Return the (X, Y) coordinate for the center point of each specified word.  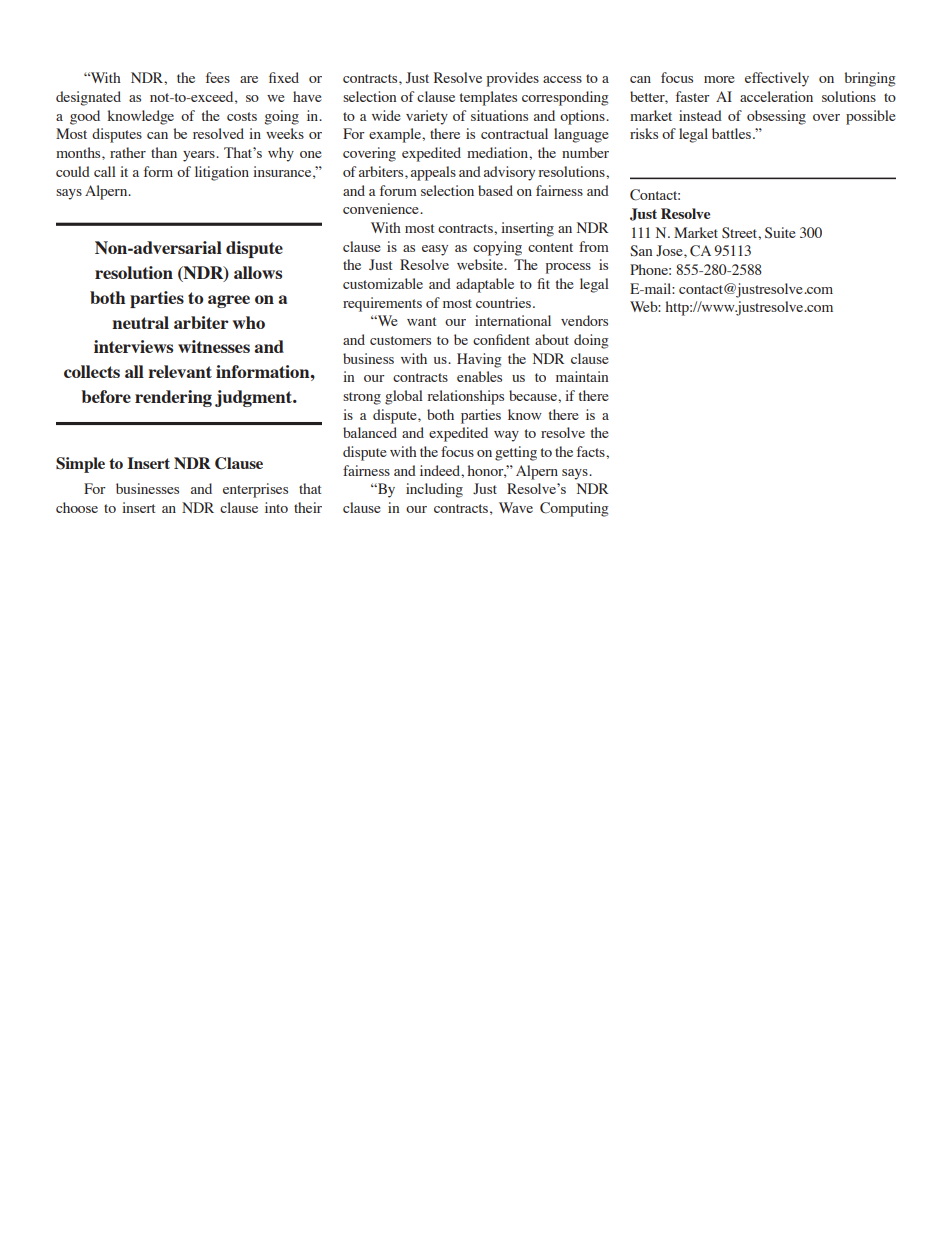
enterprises (255, 490)
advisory (509, 173)
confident (501, 339)
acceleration (776, 96)
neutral (140, 322)
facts (592, 451)
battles (731, 133)
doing (591, 341)
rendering (173, 398)
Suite (780, 233)
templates (488, 98)
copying (497, 248)
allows (258, 272)
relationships (466, 397)
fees (218, 77)
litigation (222, 173)
